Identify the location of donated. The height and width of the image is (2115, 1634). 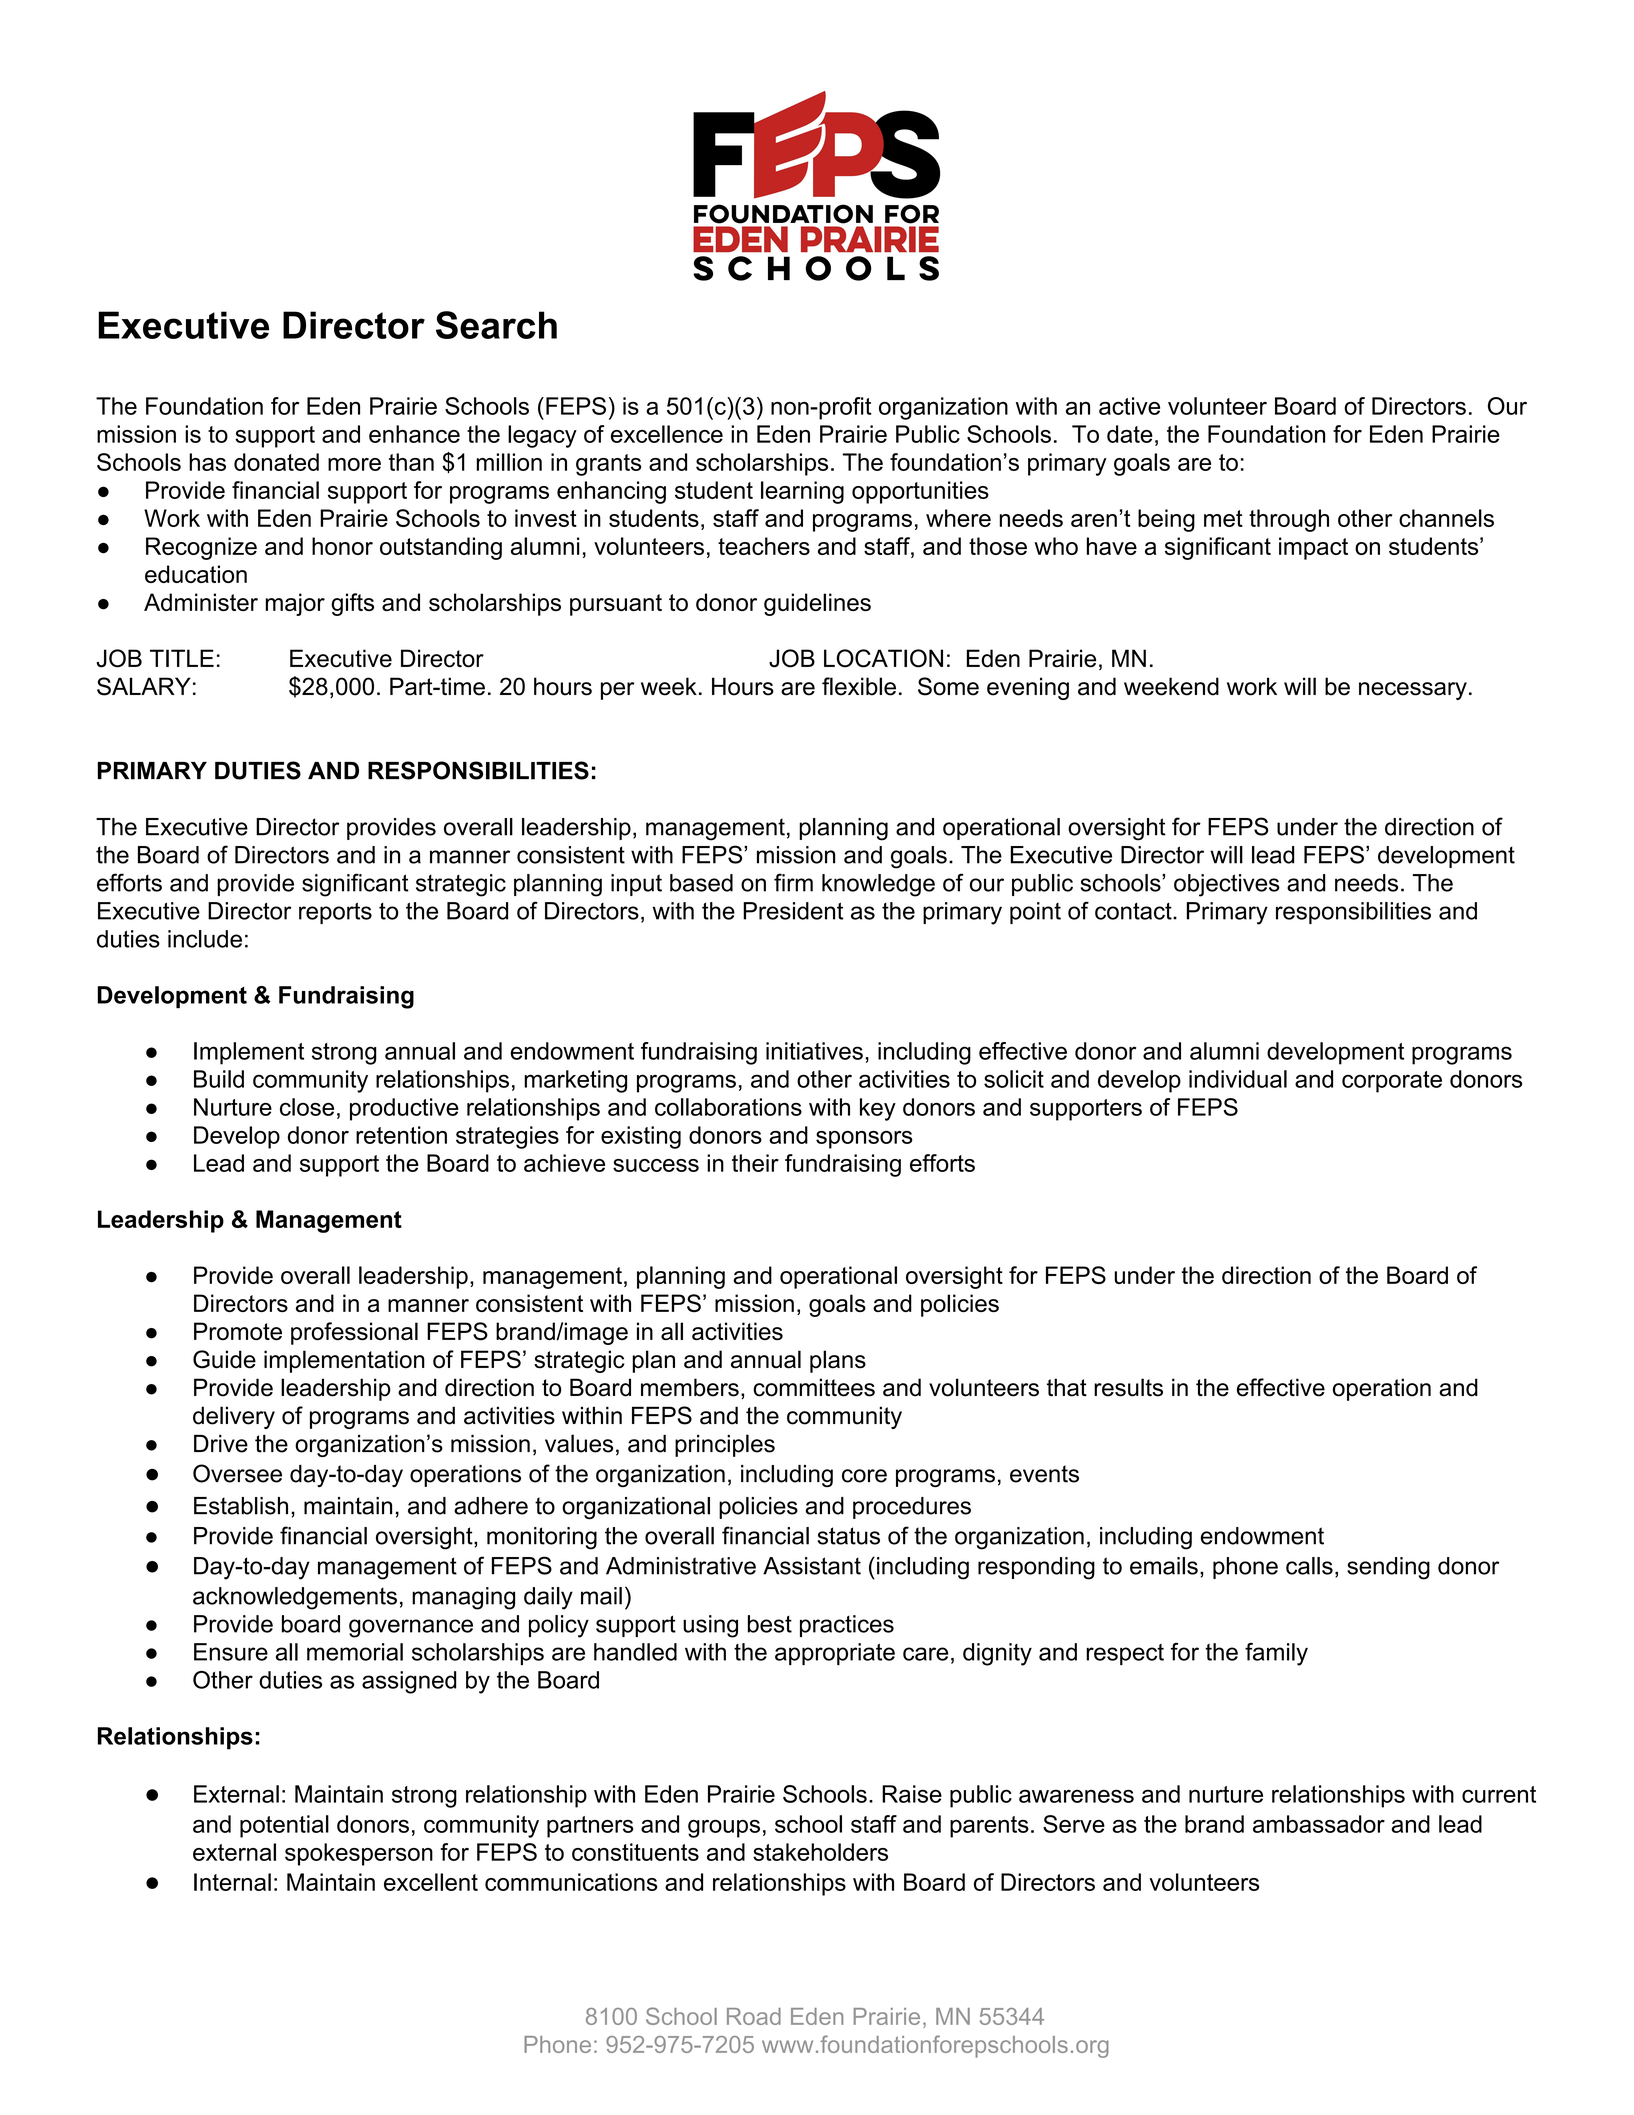
(276, 462).
